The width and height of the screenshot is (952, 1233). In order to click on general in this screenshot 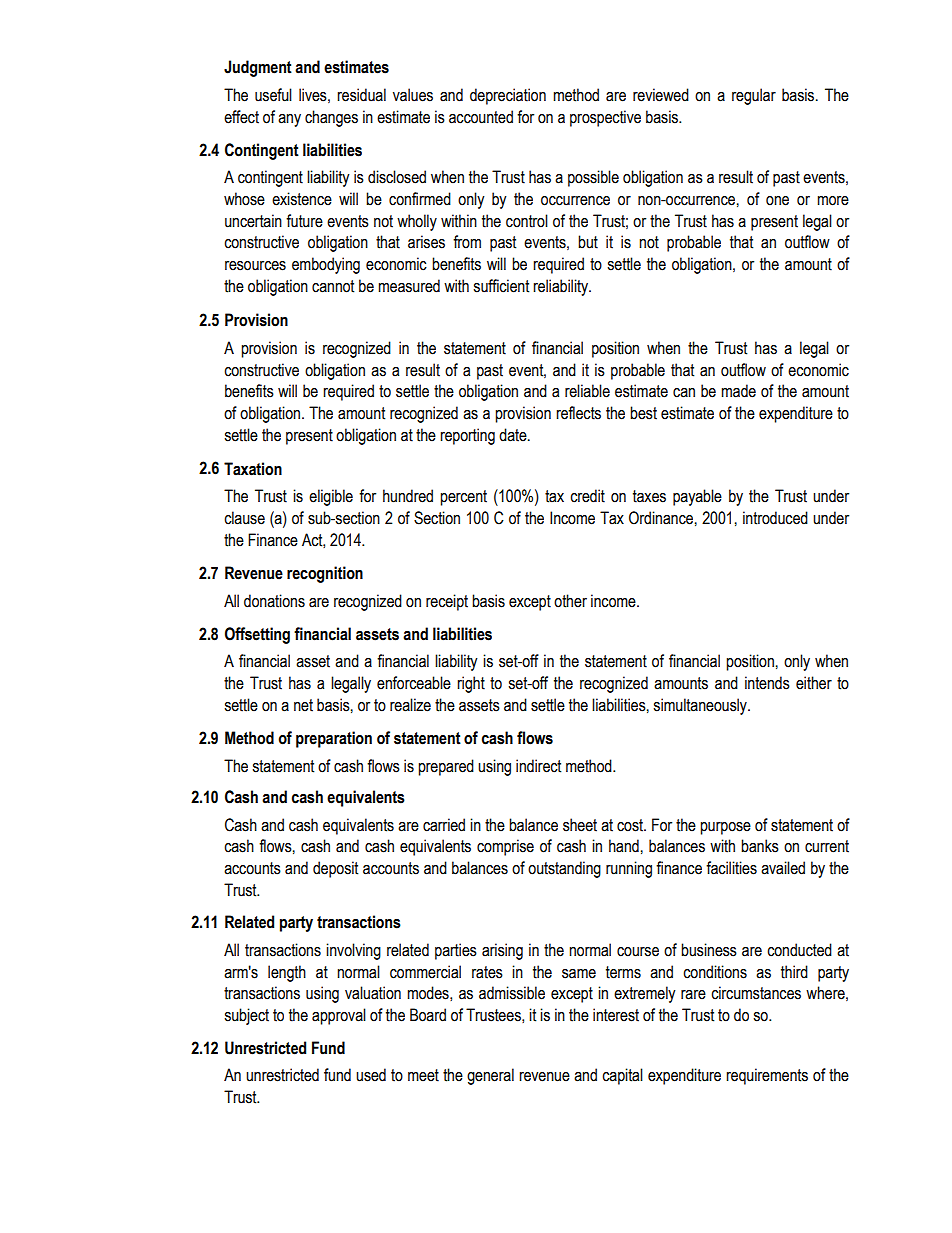, I will do `click(490, 1076)`.
